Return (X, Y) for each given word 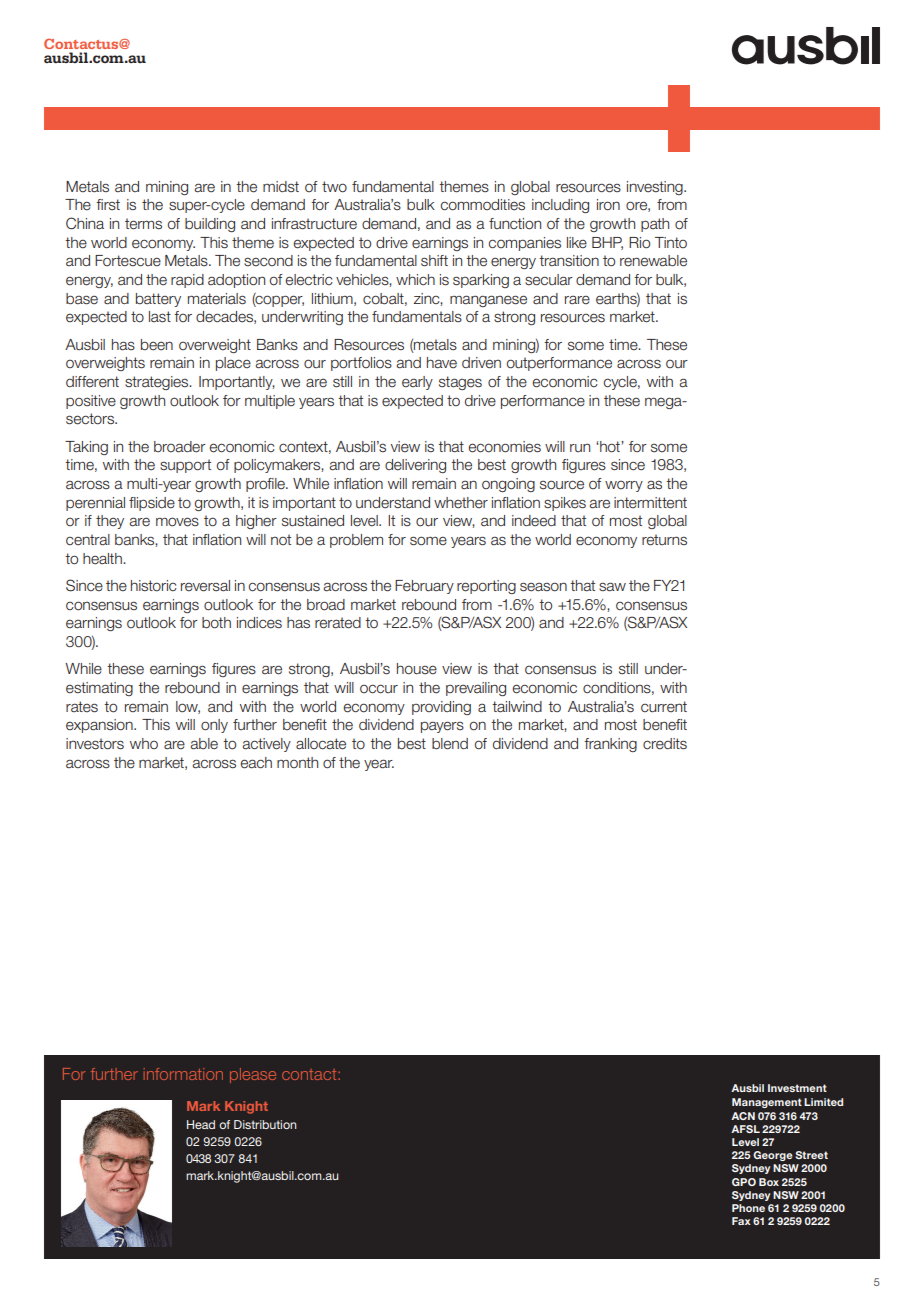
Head (201, 1124)
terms (143, 224)
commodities (483, 205)
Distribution (265, 1124)
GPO (744, 1182)
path (655, 225)
